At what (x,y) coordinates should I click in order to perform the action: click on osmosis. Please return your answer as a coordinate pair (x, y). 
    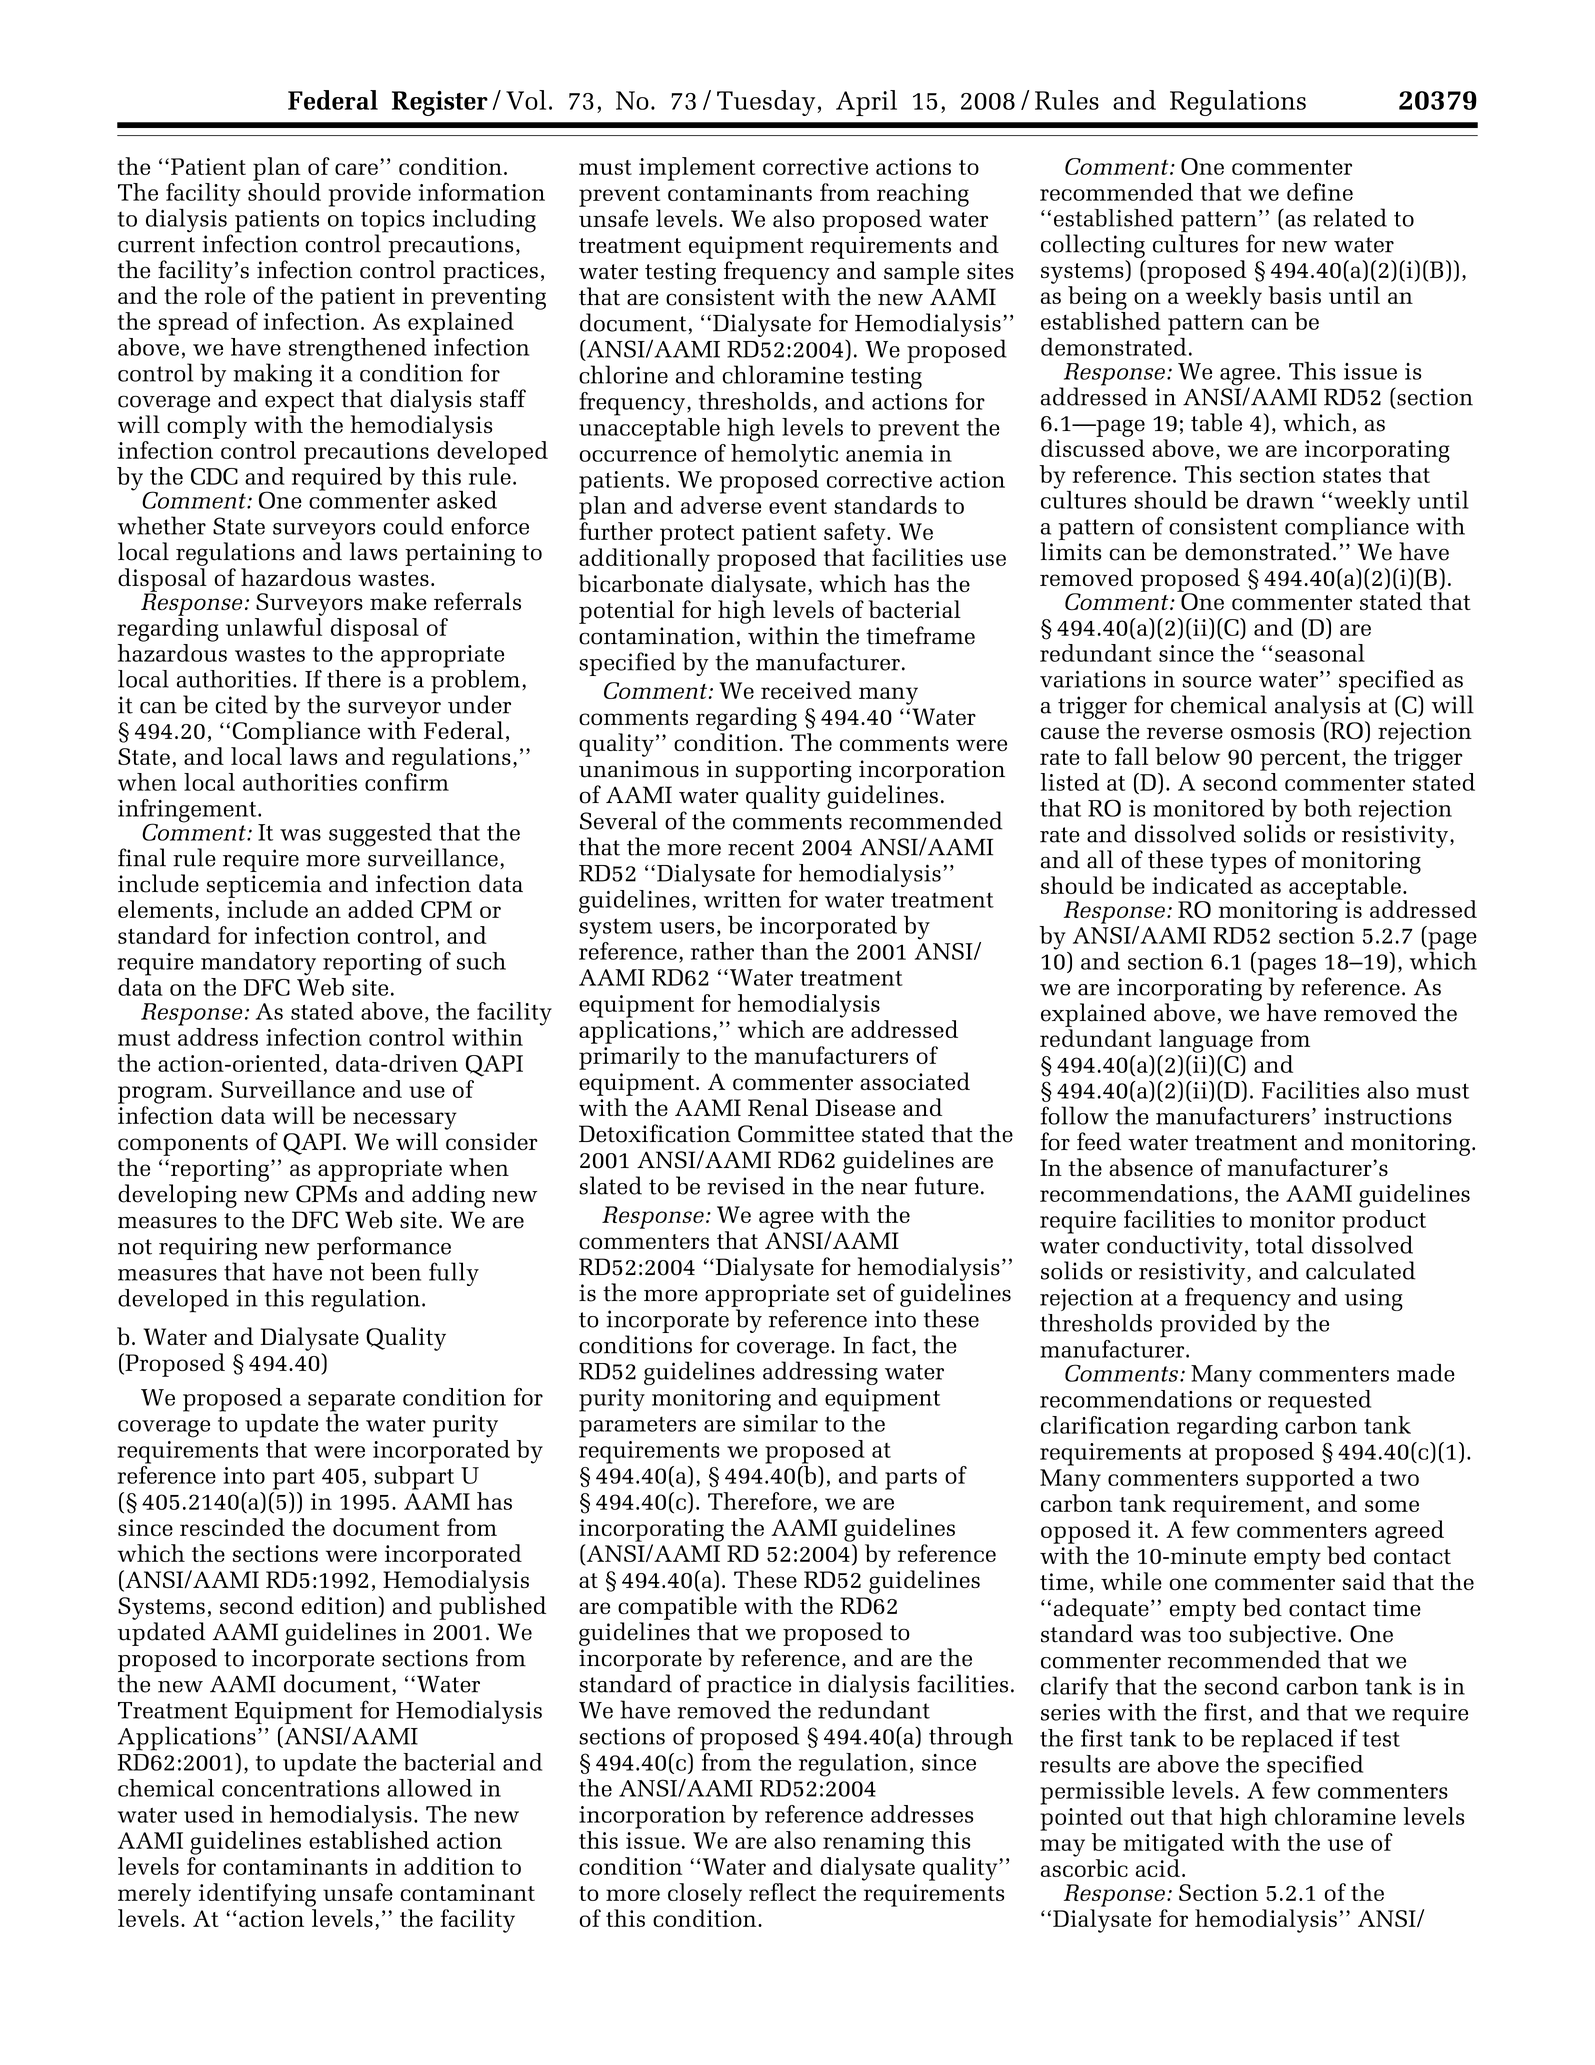
    Looking at the image, I should click on (1273, 731).
